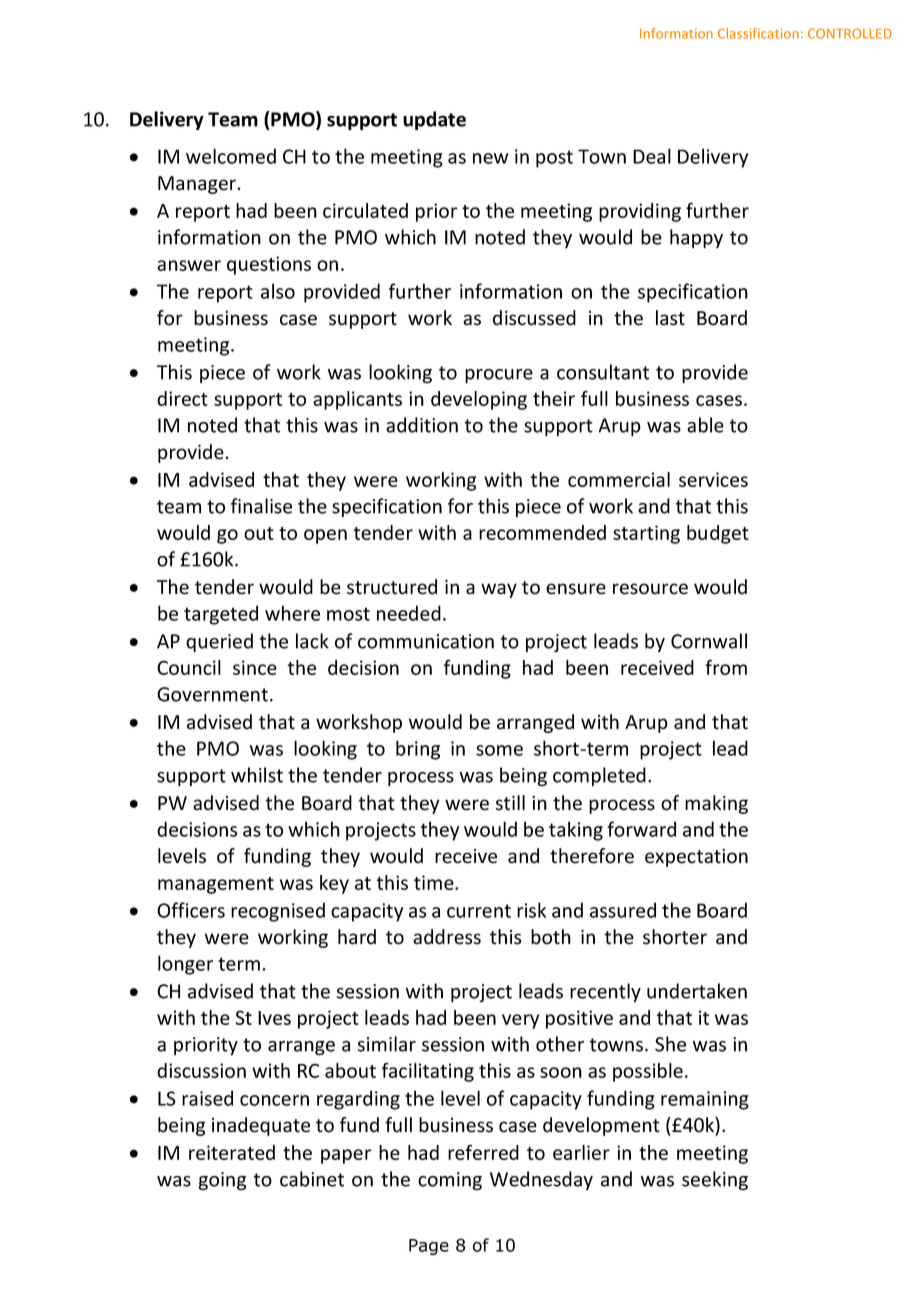 Image resolution: width=924 pixels, height=1308 pixels. Describe the element at coordinates (541, 1180) in the document. I see `Wednesday` at that location.
